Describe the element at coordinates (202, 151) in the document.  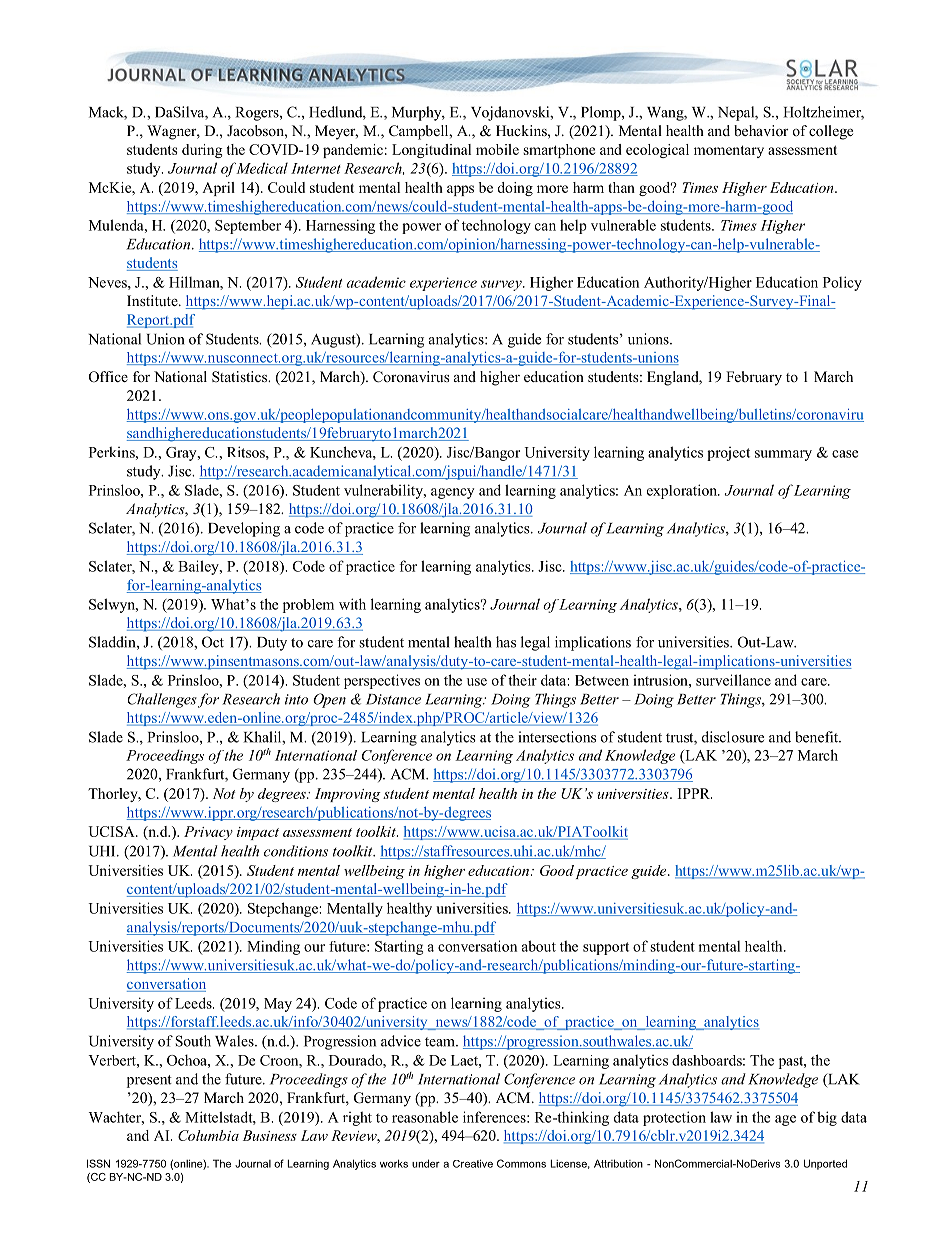
I see `during` at that location.
